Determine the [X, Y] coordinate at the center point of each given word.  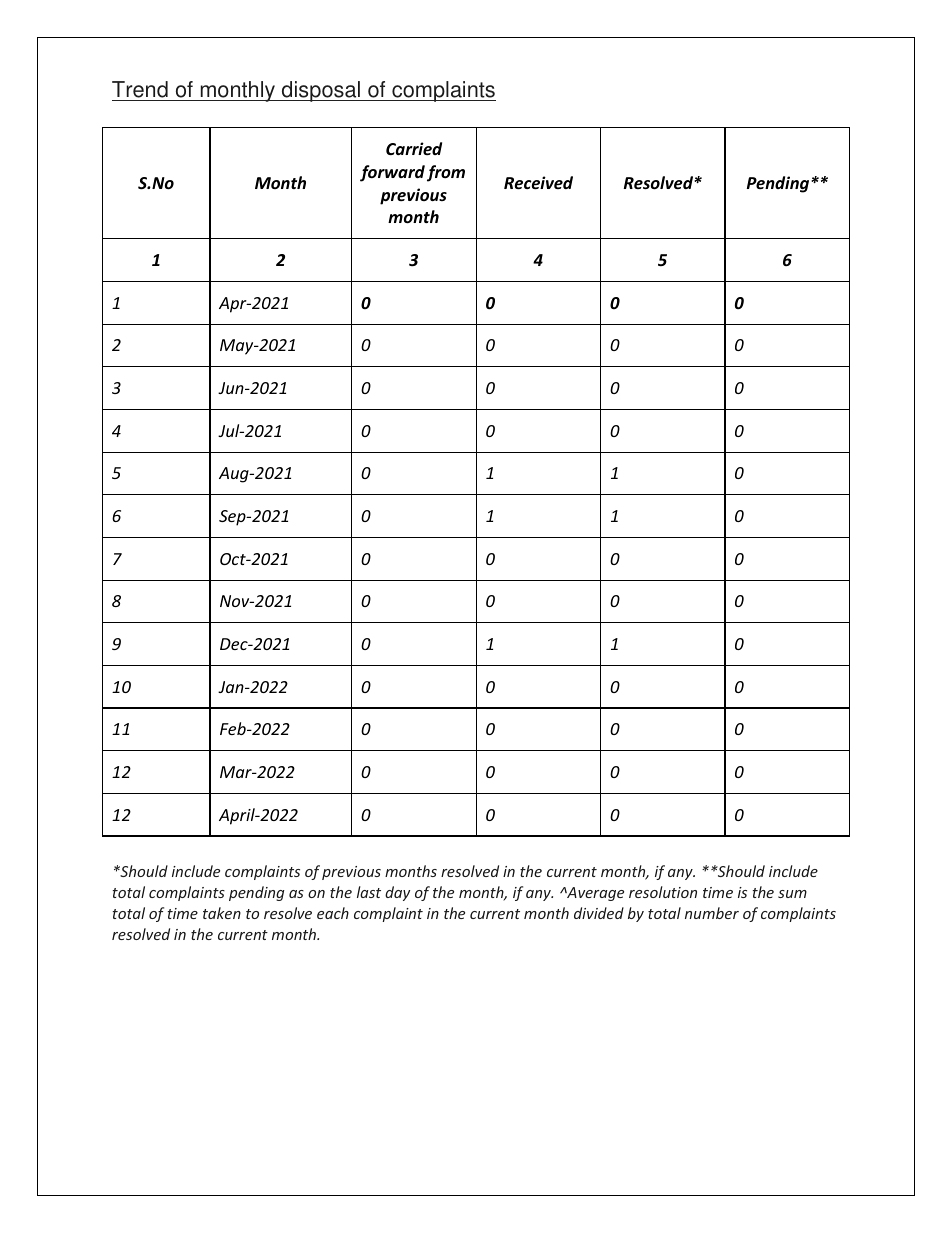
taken [222, 913]
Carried [414, 148]
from [446, 173]
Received [538, 183]
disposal [321, 91]
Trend [140, 89]
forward [392, 173]
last [369, 892]
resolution [663, 892]
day [397, 893]
